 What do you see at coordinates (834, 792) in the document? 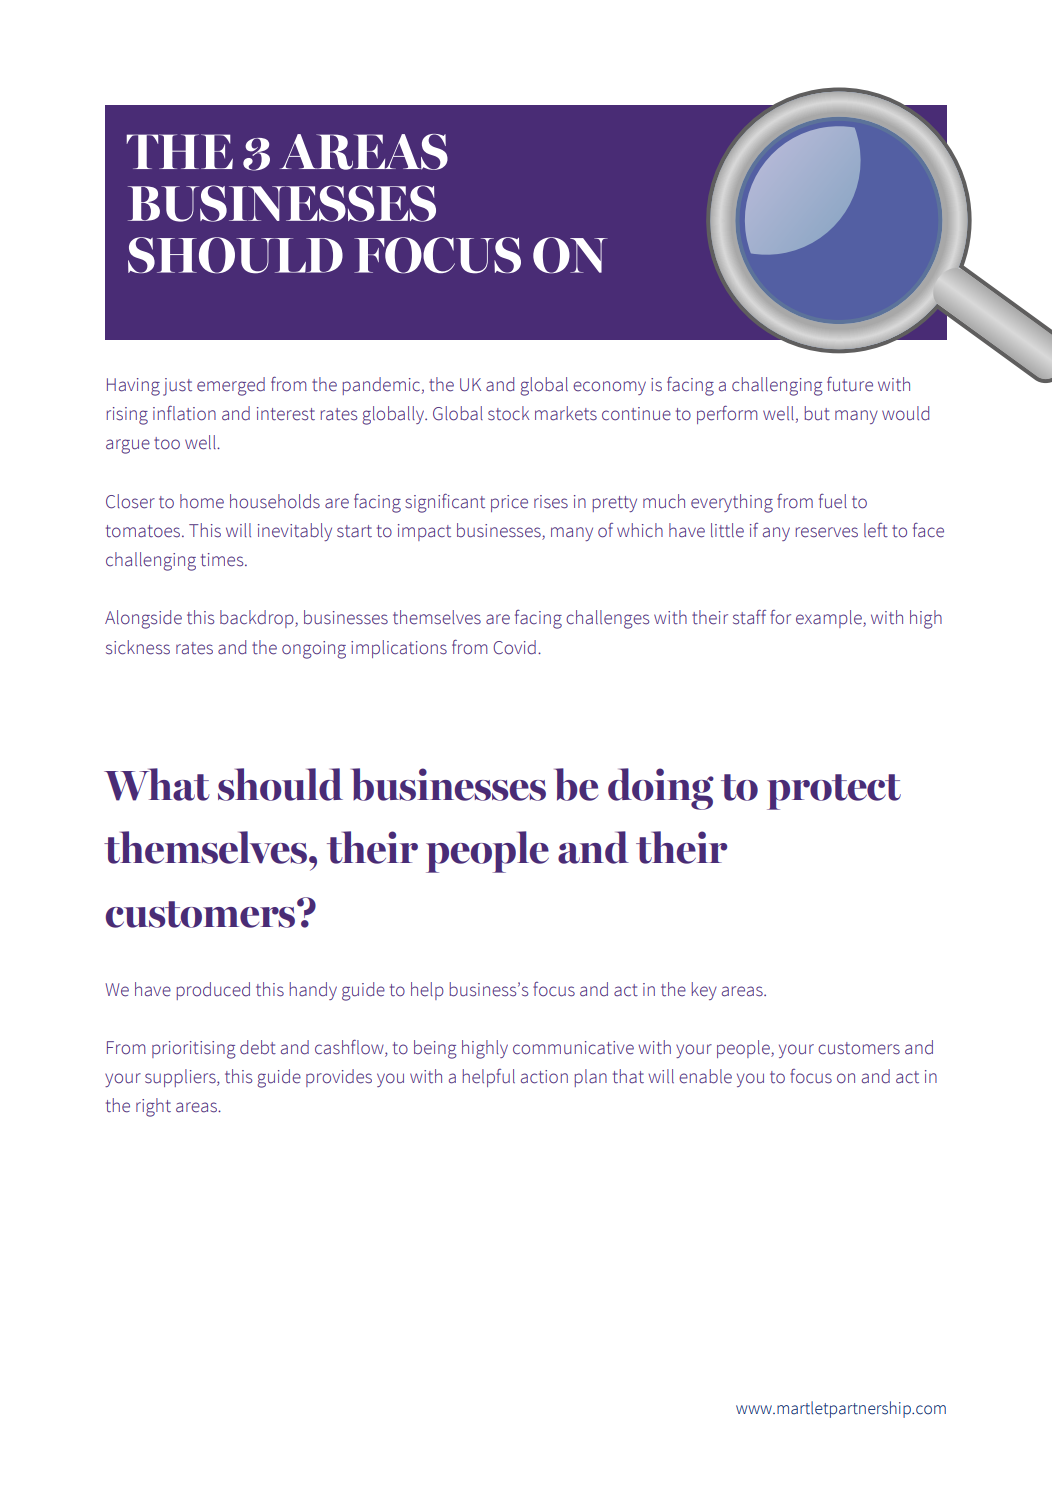
I see `protect` at bounding box center [834, 792].
